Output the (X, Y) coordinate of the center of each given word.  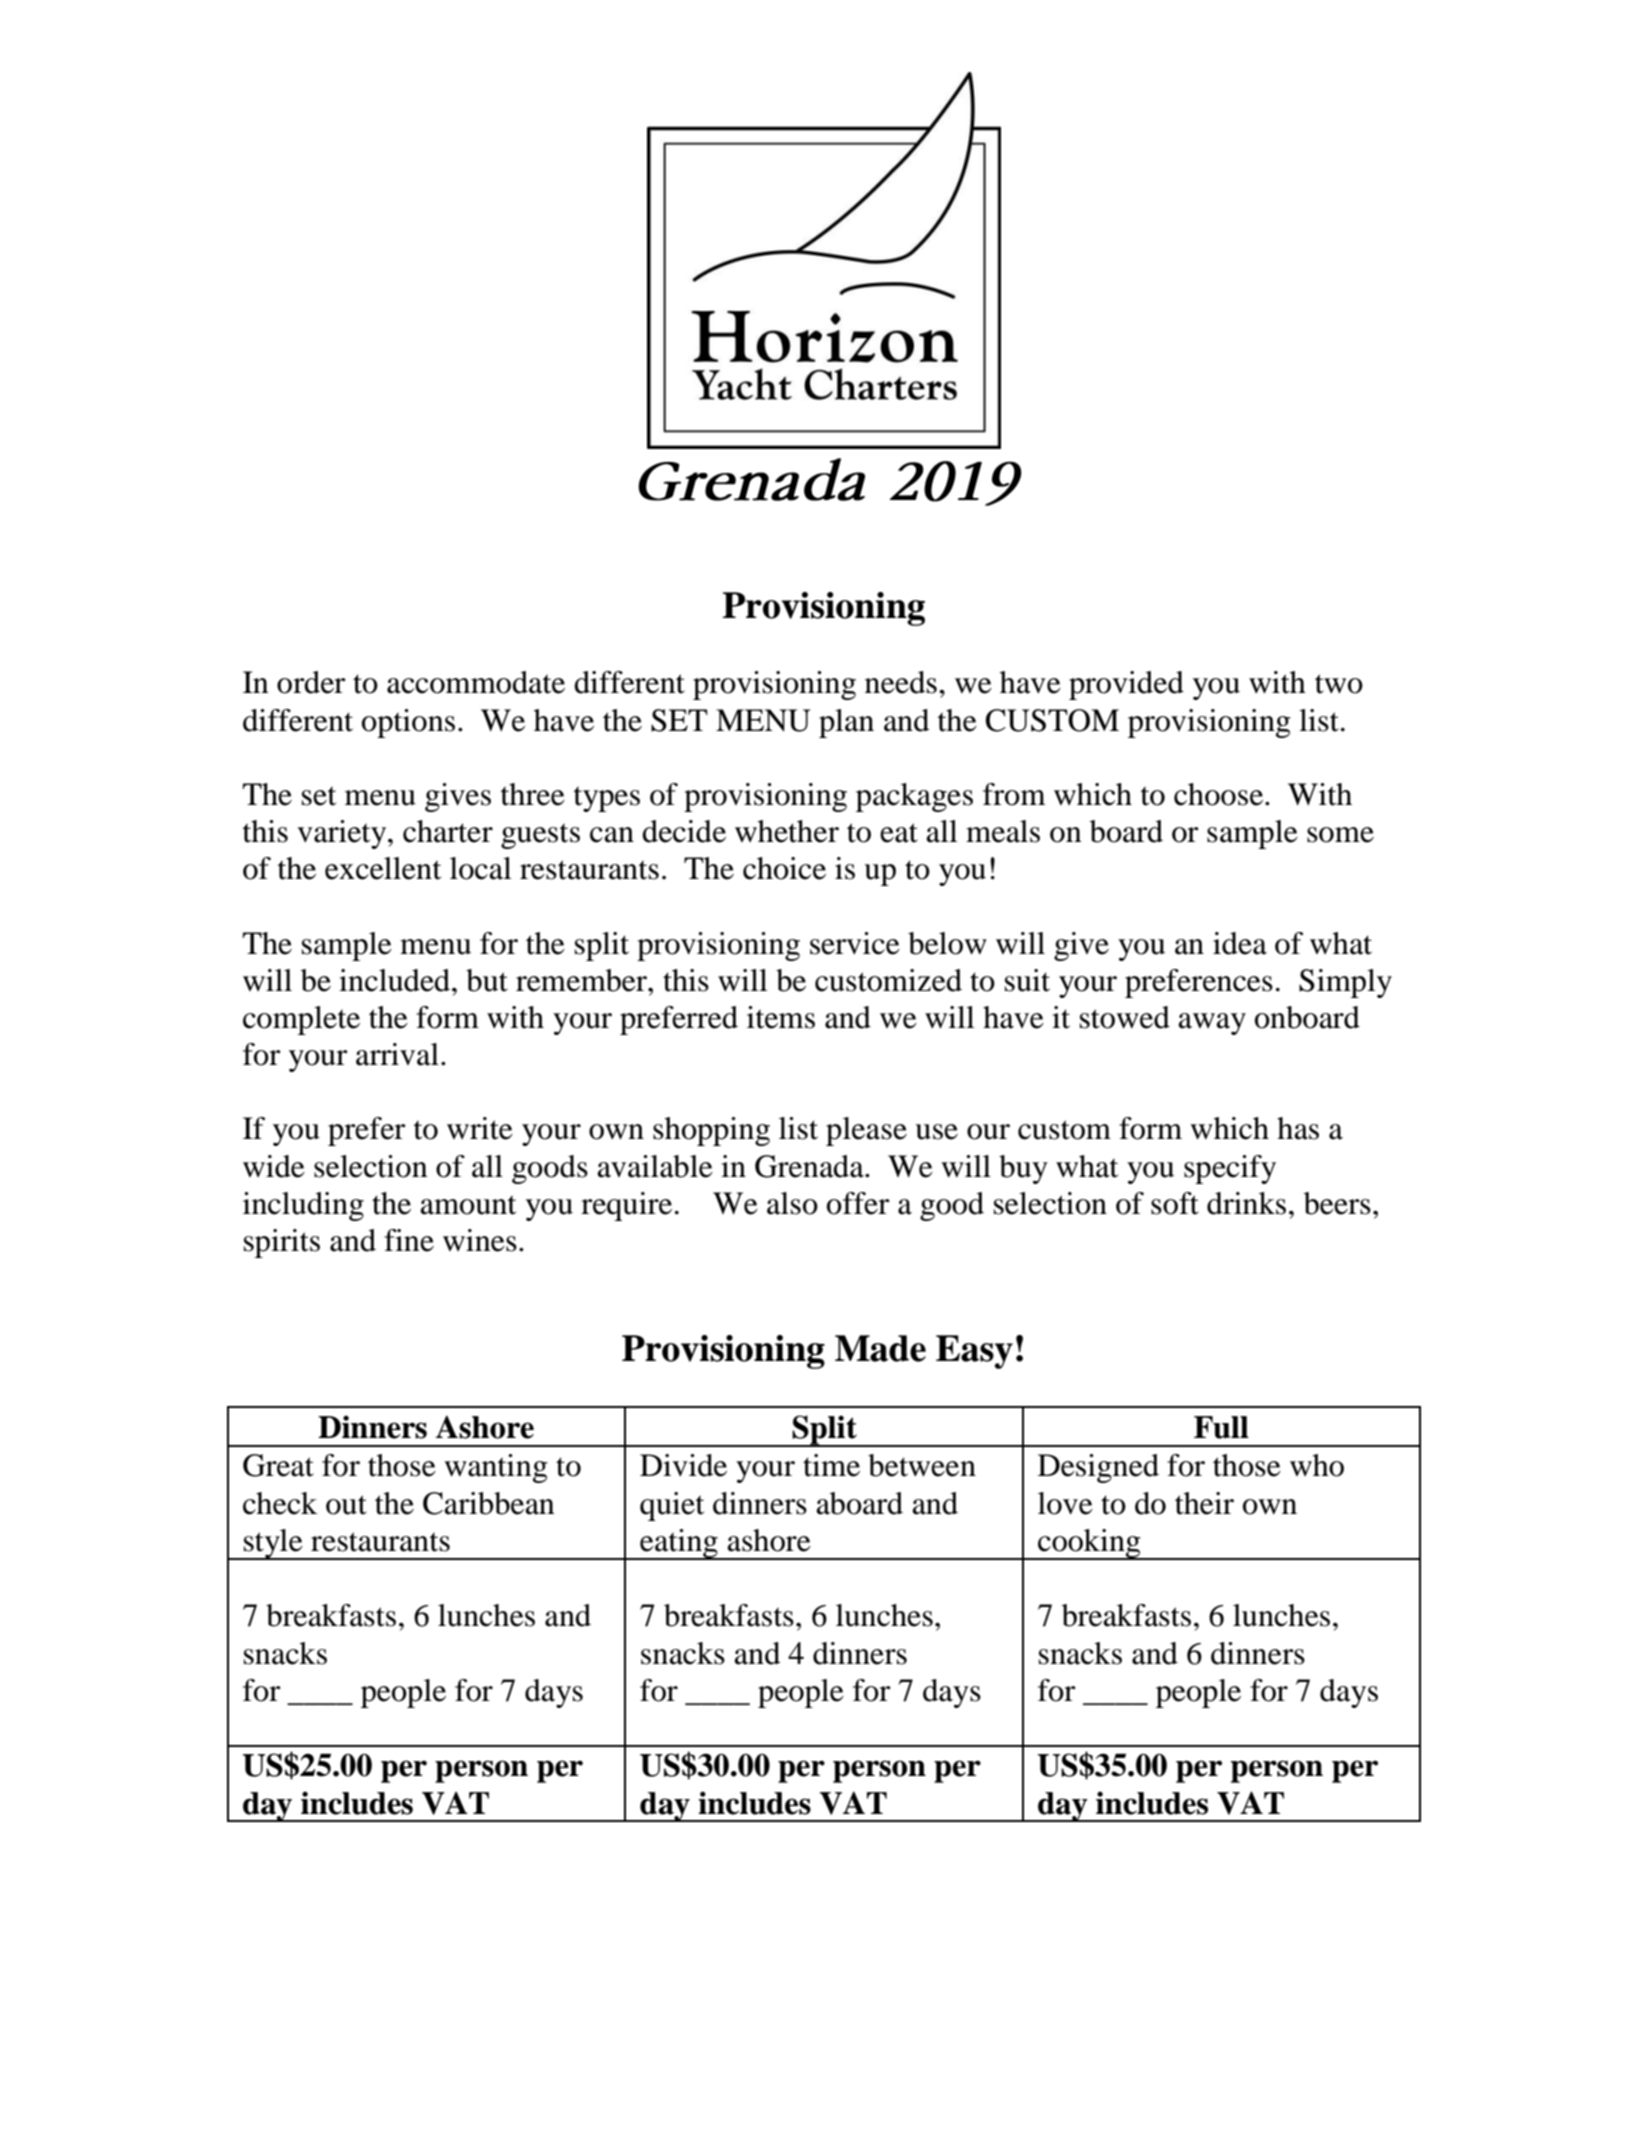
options (408, 723)
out (346, 1505)
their (1204, 1503)
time (831, 1465)
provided (1126, 685)
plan (846, 723)
